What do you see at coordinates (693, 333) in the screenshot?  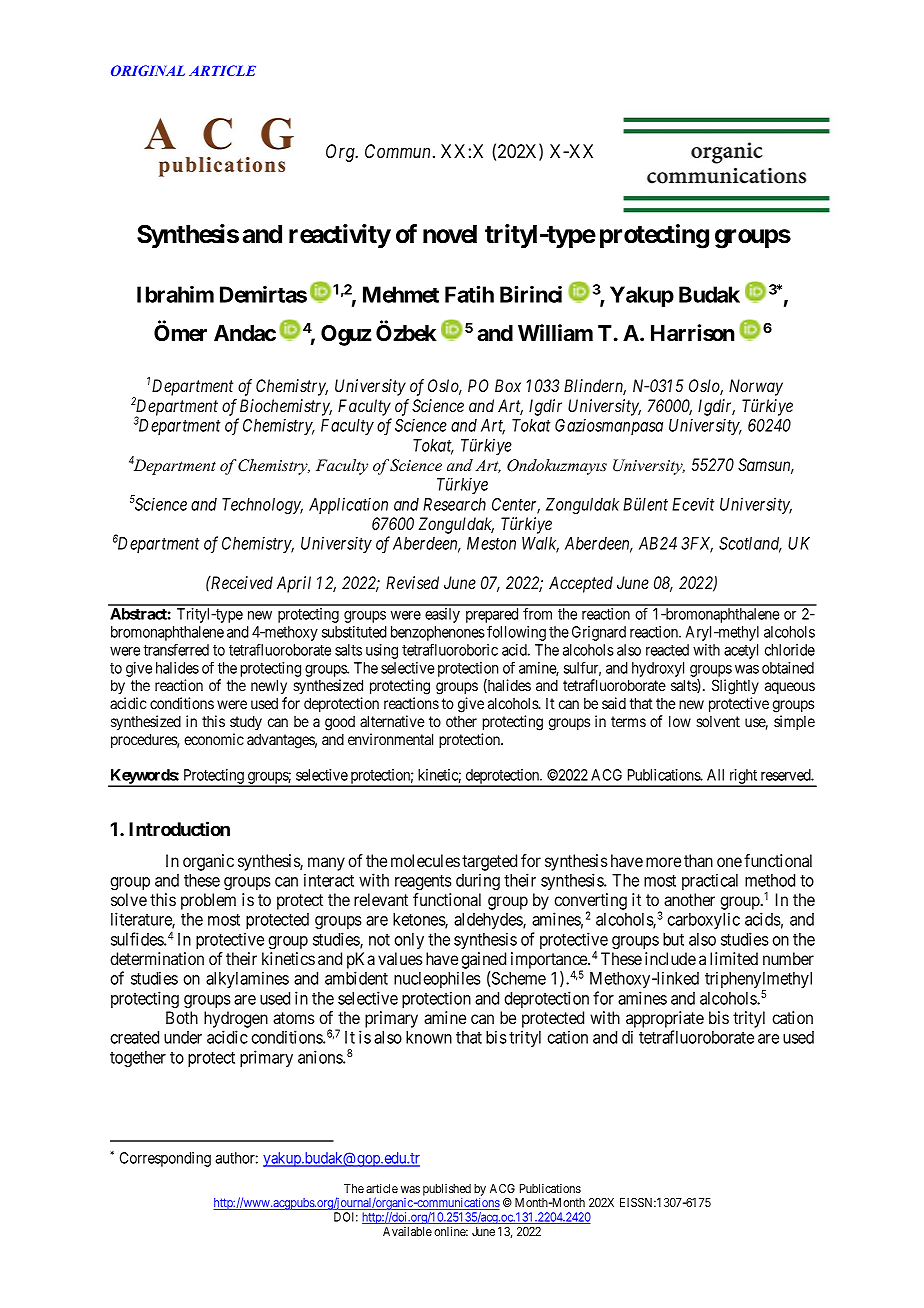 I see `Harrison` at bounding box center [693, 333].
